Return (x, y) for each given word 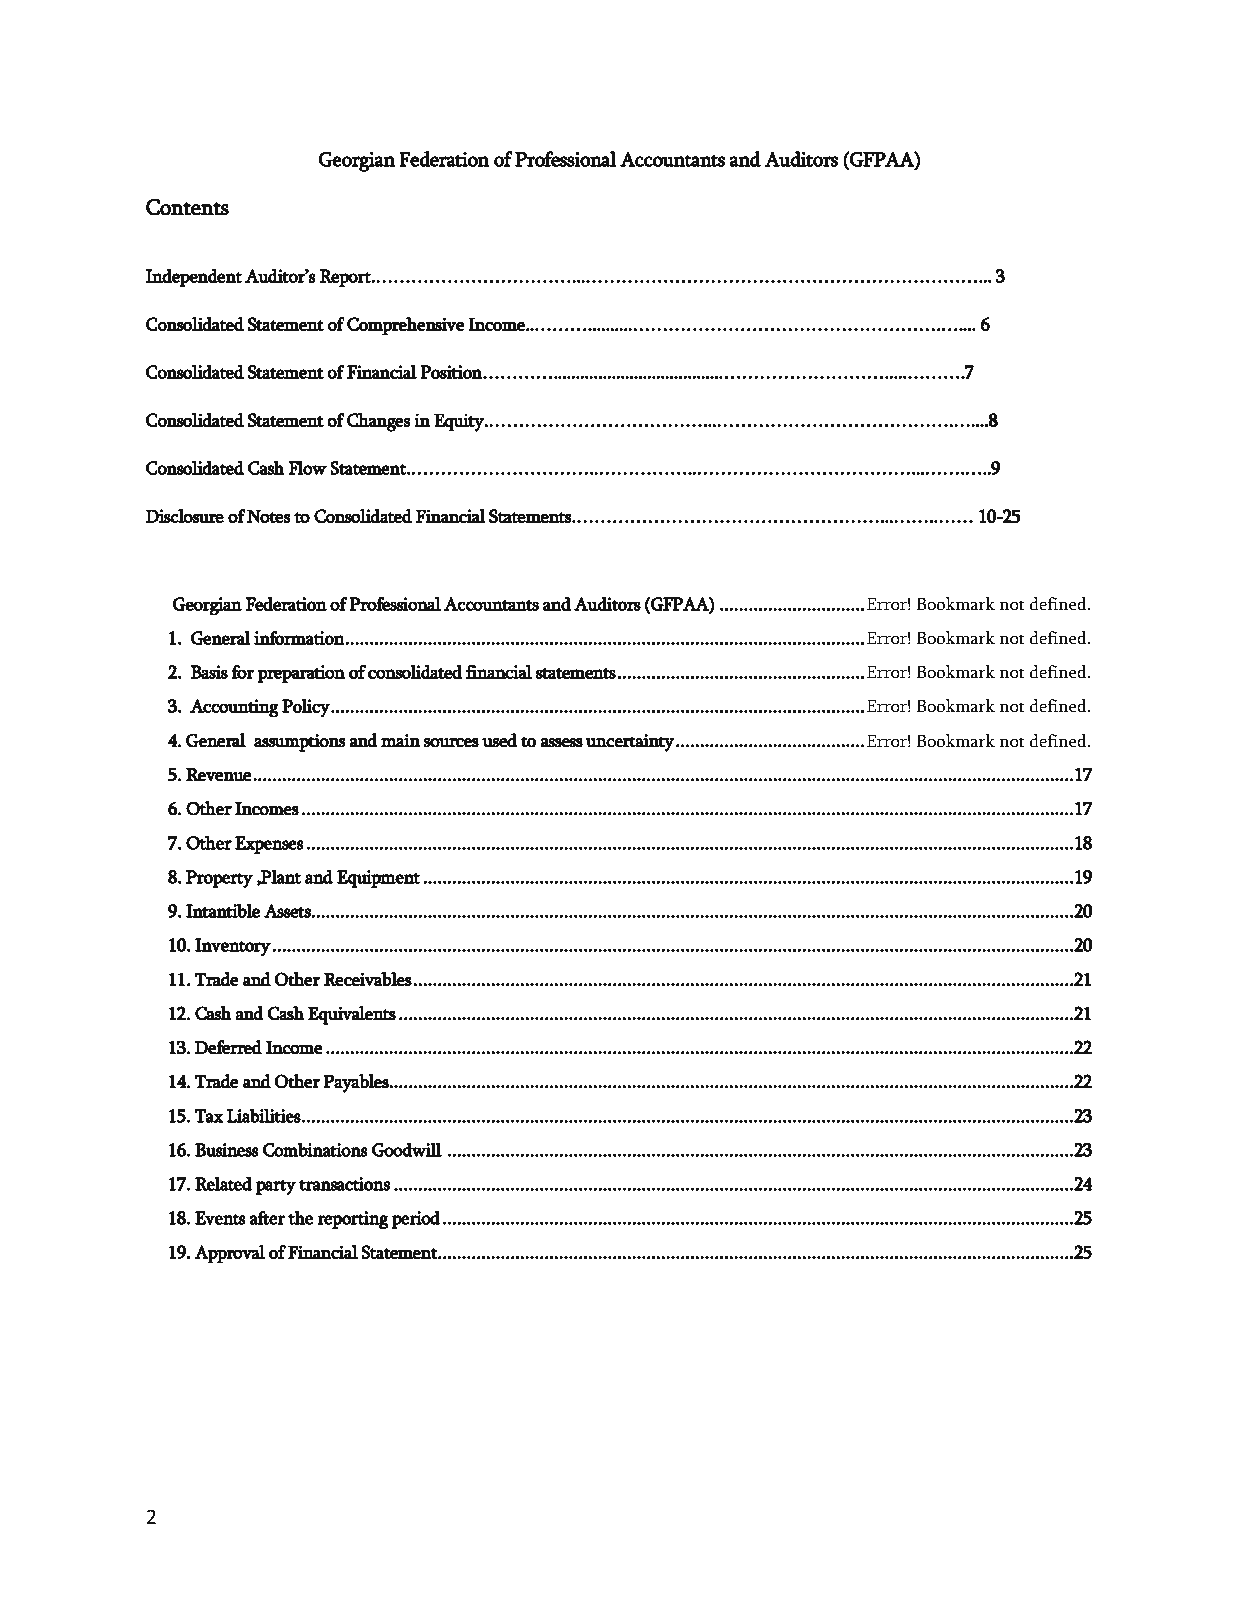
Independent (194, 278)
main (400, 741)
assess (562, 743)
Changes (378, 422)
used (499, 740)
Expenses (269, 845)
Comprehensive (405, 326)
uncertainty (630, 743)
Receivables (368, 979)
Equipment (378, 879)
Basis (209, 672)
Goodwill (407, 1149)
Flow (308, 467)
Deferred (228, 1047)
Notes (269, 516)
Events (220, 1218)
